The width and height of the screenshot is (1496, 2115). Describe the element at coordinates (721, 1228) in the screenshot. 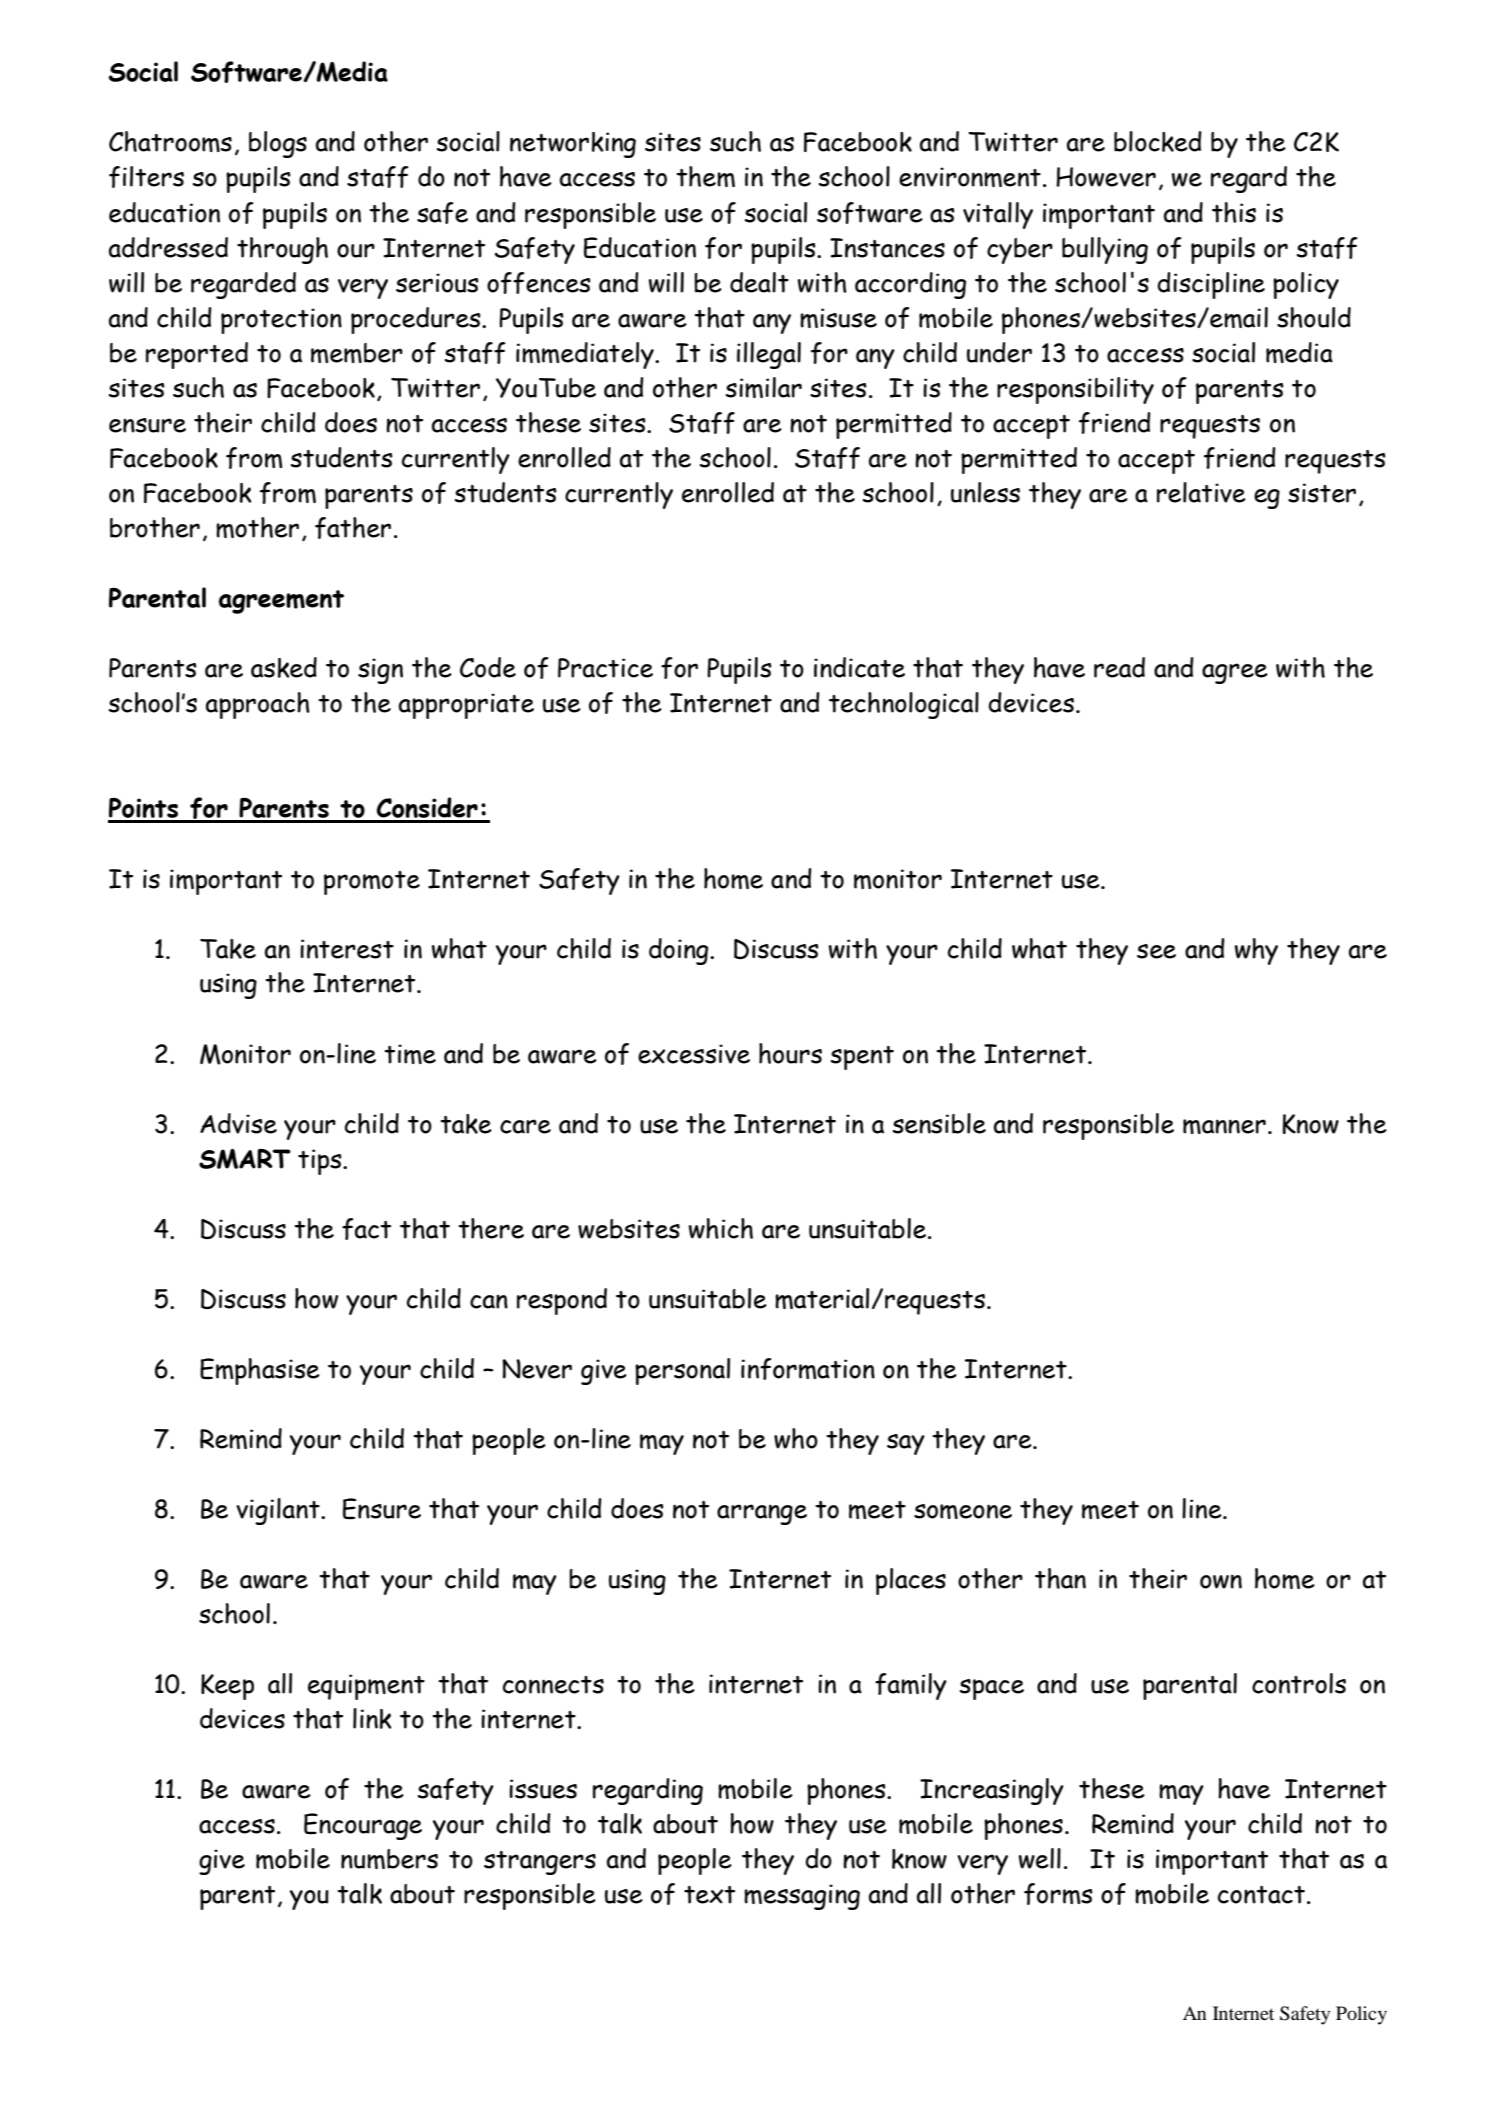

I see `which` at that location.
